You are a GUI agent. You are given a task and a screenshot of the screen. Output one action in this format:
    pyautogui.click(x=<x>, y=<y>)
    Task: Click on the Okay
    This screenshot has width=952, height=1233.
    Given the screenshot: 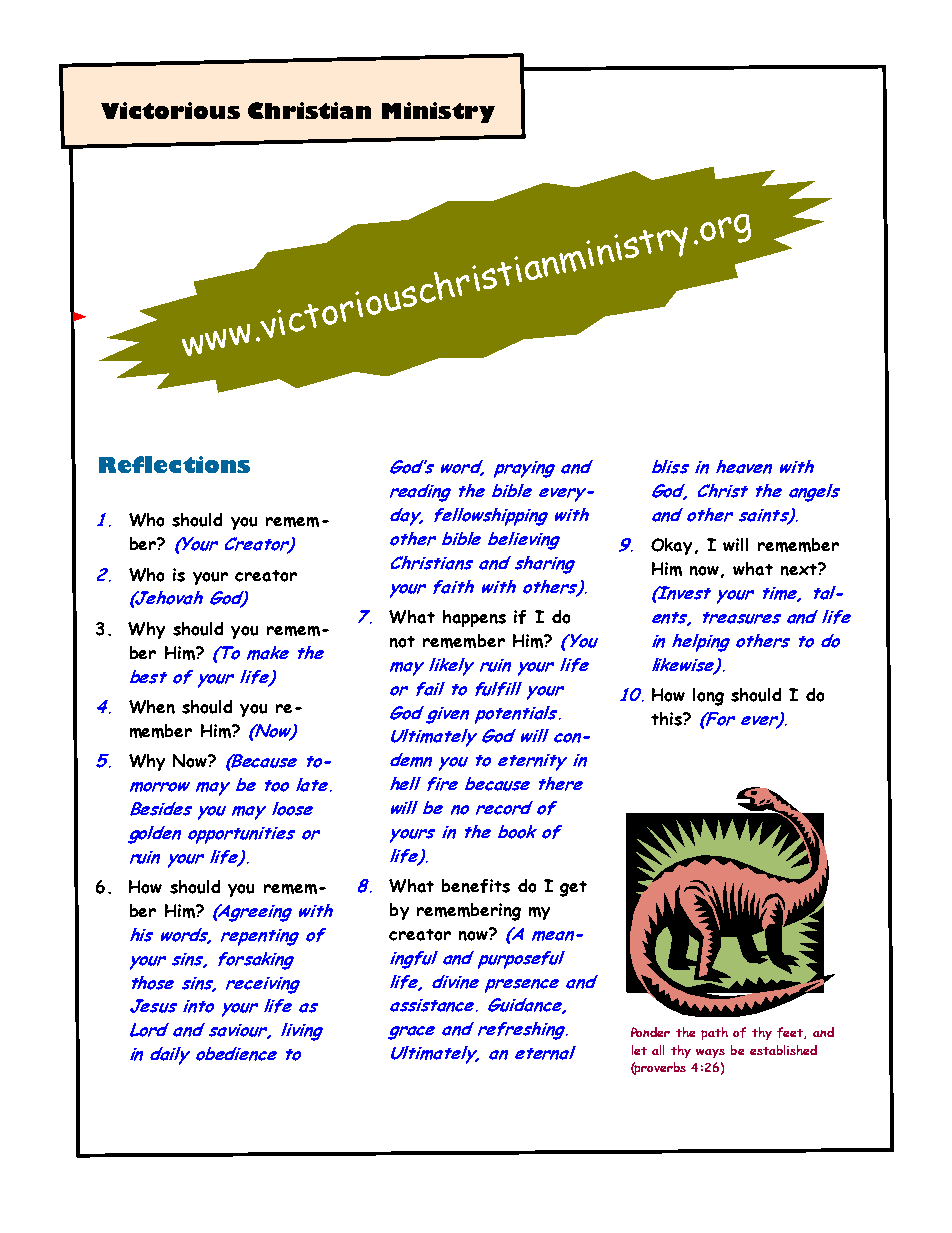 What is the action you would take?
    pyautogui.click(x=671, y=546)
